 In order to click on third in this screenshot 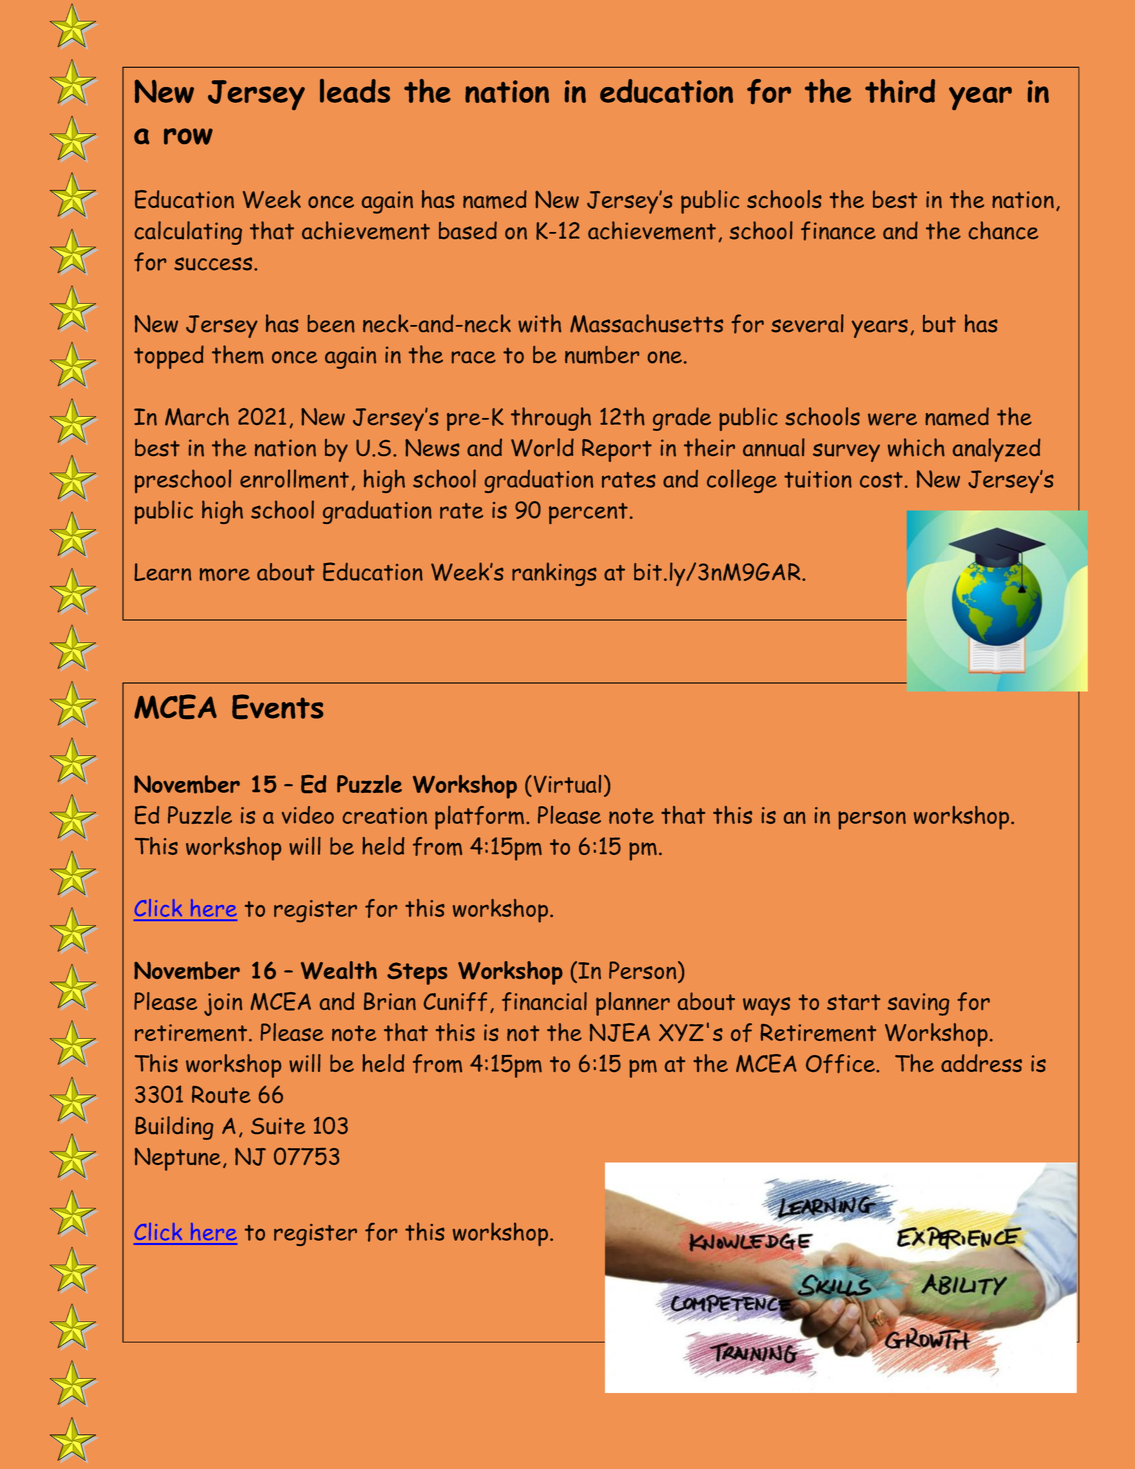, I will do `click(900, 91)`.
